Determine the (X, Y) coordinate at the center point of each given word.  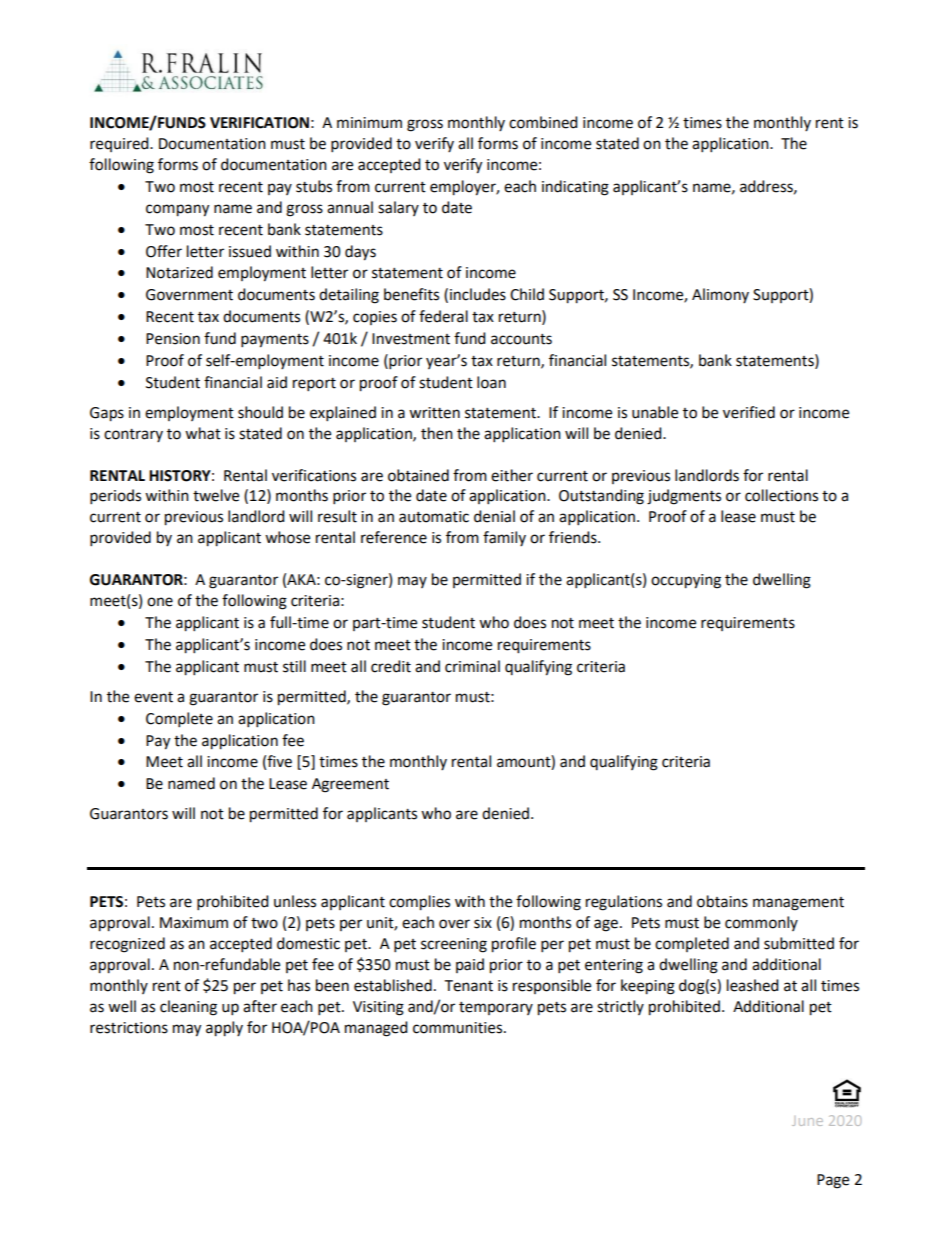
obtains (722, 901)
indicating (575, 188)
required (120, 144)
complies (419, 903)
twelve (216, 495)
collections (781, 495)
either (512, 475)
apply (224, 1029)
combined (543, 122)
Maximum (194, 923)
